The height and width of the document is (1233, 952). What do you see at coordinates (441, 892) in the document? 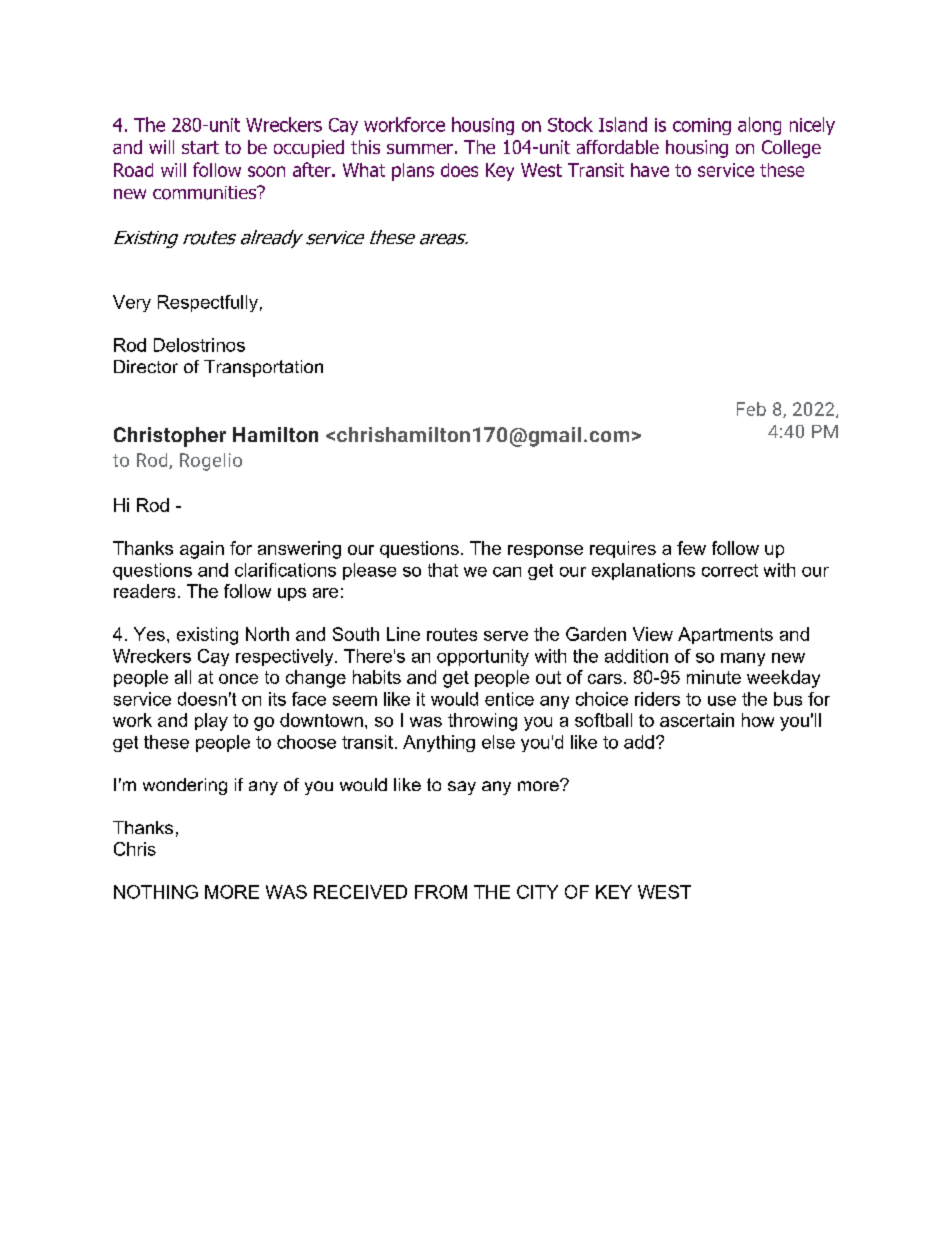
I see `FROM` at bounding box center [441, 892].
